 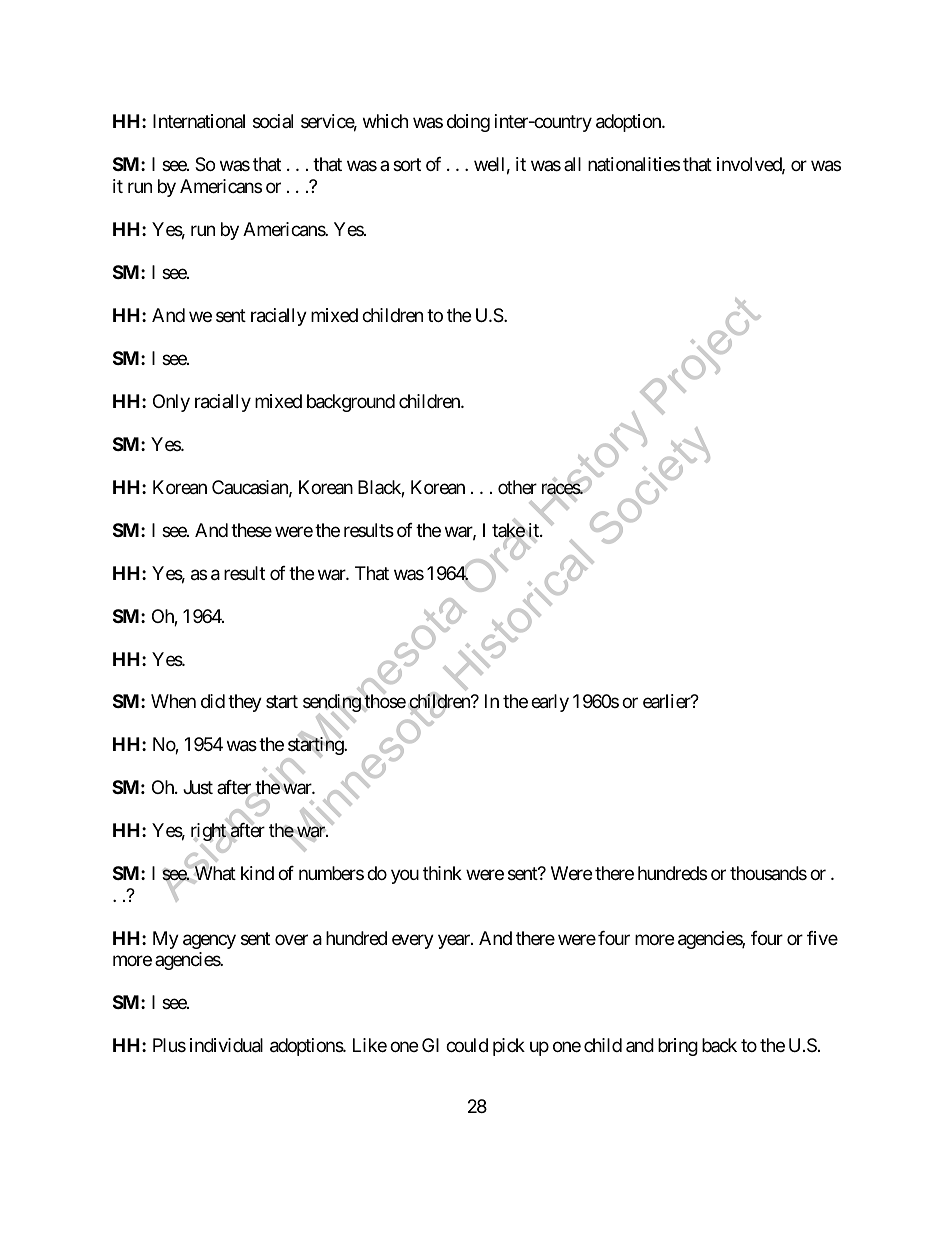 I want to click on doing, so click(x=468, y=123).
